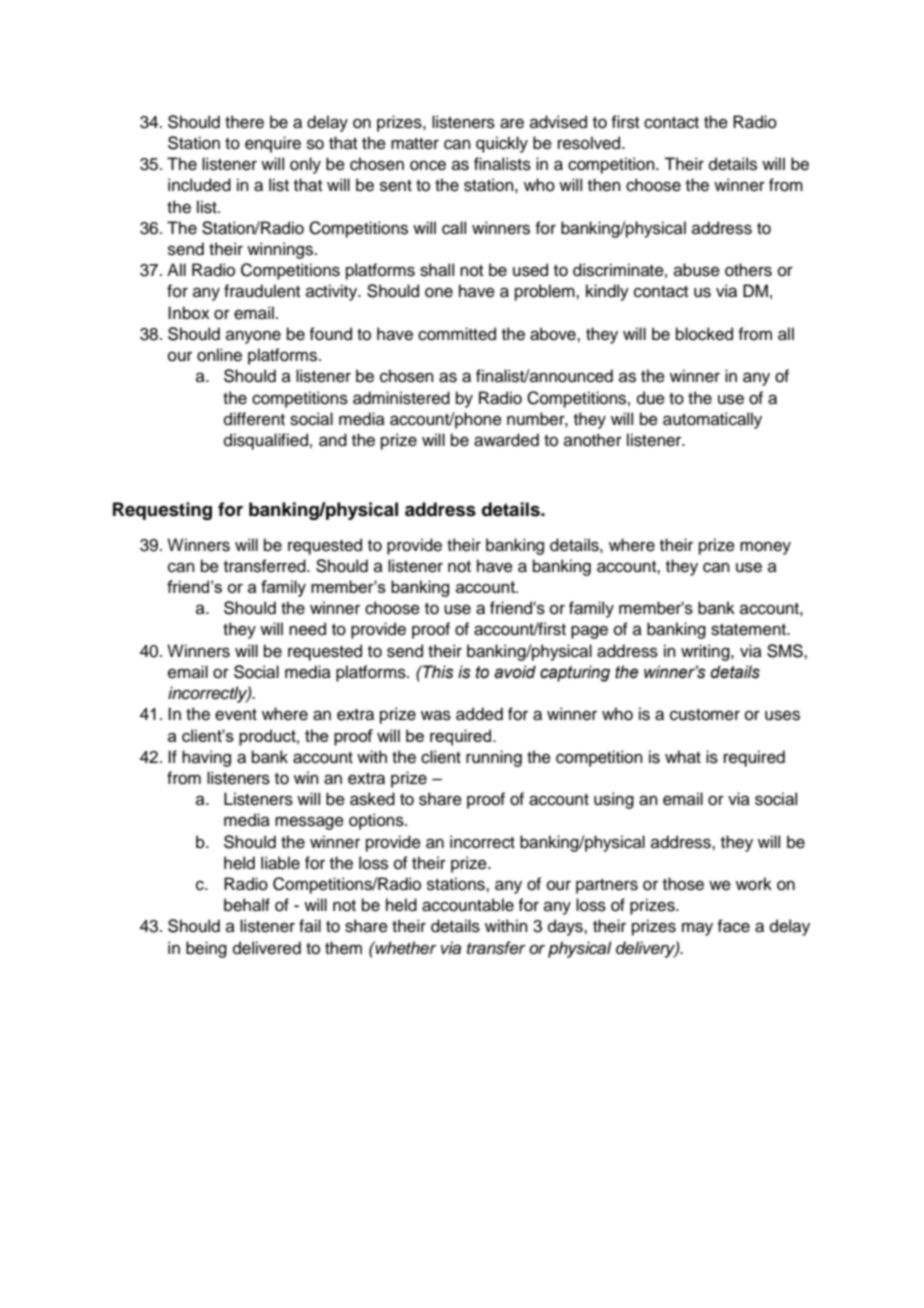 Image resolution: width=924 pixels, height=1308 pixels. Describe the element at coordinates (457, 334) in the screenshot. I see `committed` at that location.
